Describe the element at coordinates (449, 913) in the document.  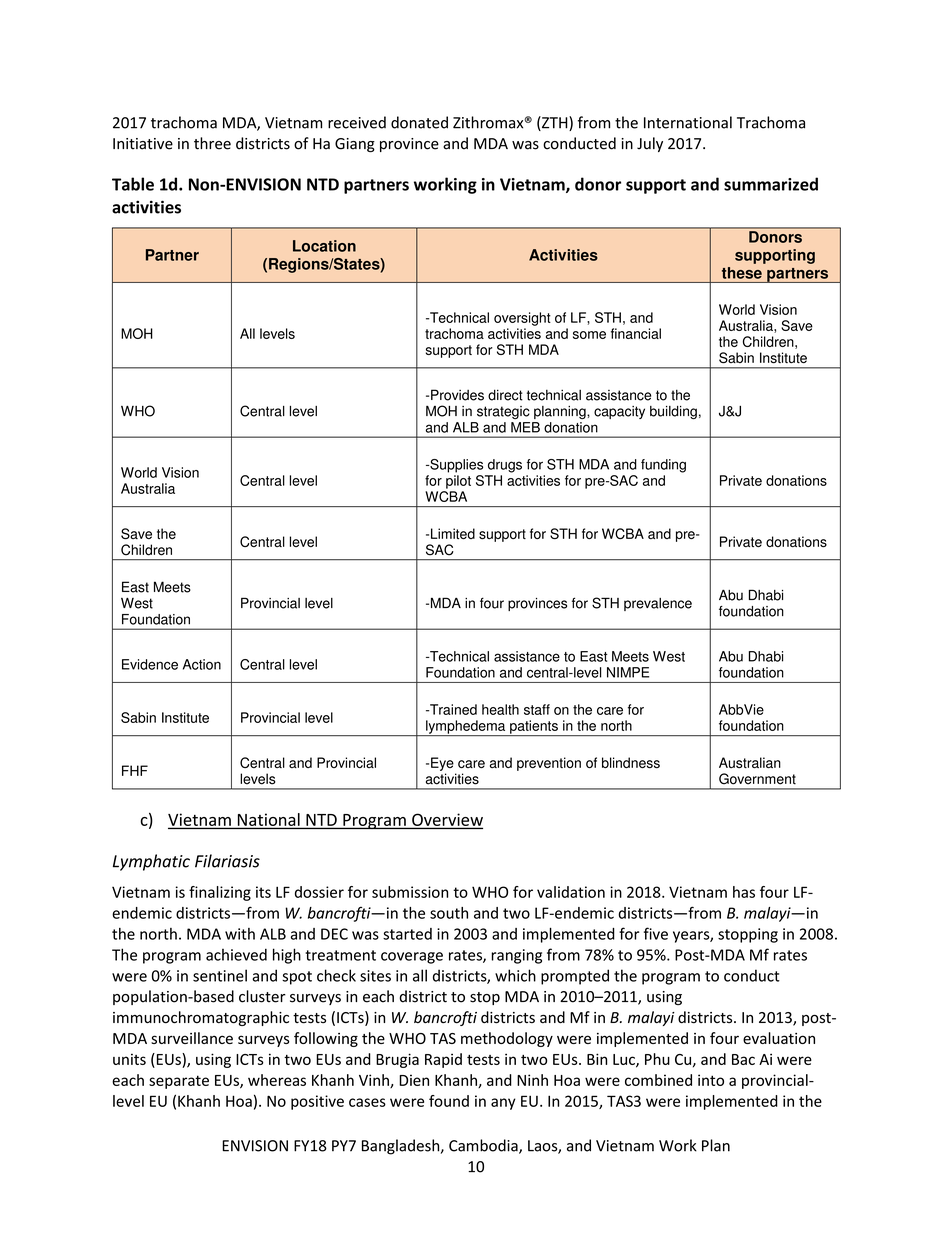
I see `south` at that location.
